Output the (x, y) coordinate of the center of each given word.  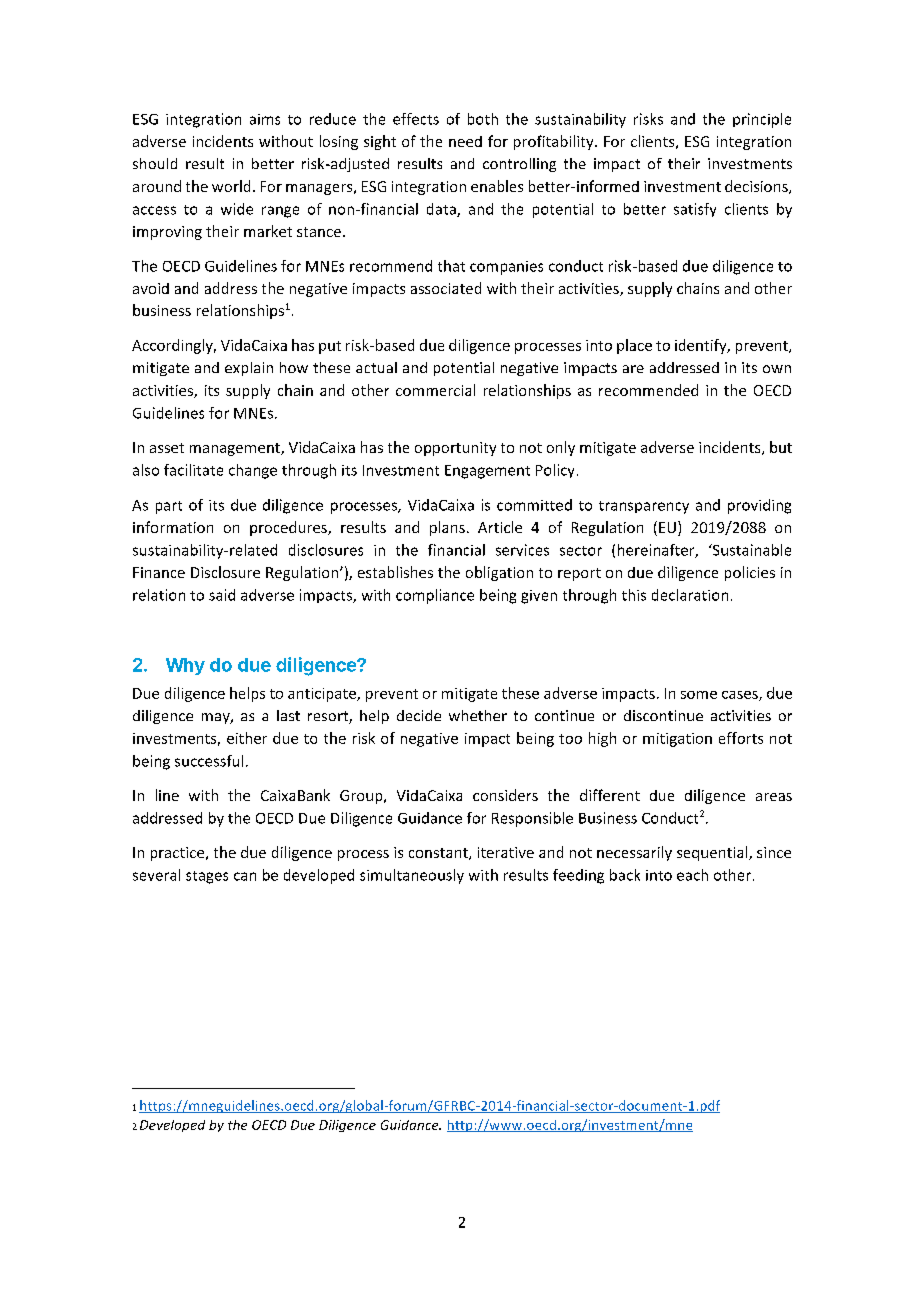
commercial (435, 390)
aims (265, 119)
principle (762, 120)
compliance (435, 596)
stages (207, 877)
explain (249, 369)
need (465, 141)
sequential (713, 853)
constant (439, 854)
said (222, 595)
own (777, 369)
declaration (690, 595)
